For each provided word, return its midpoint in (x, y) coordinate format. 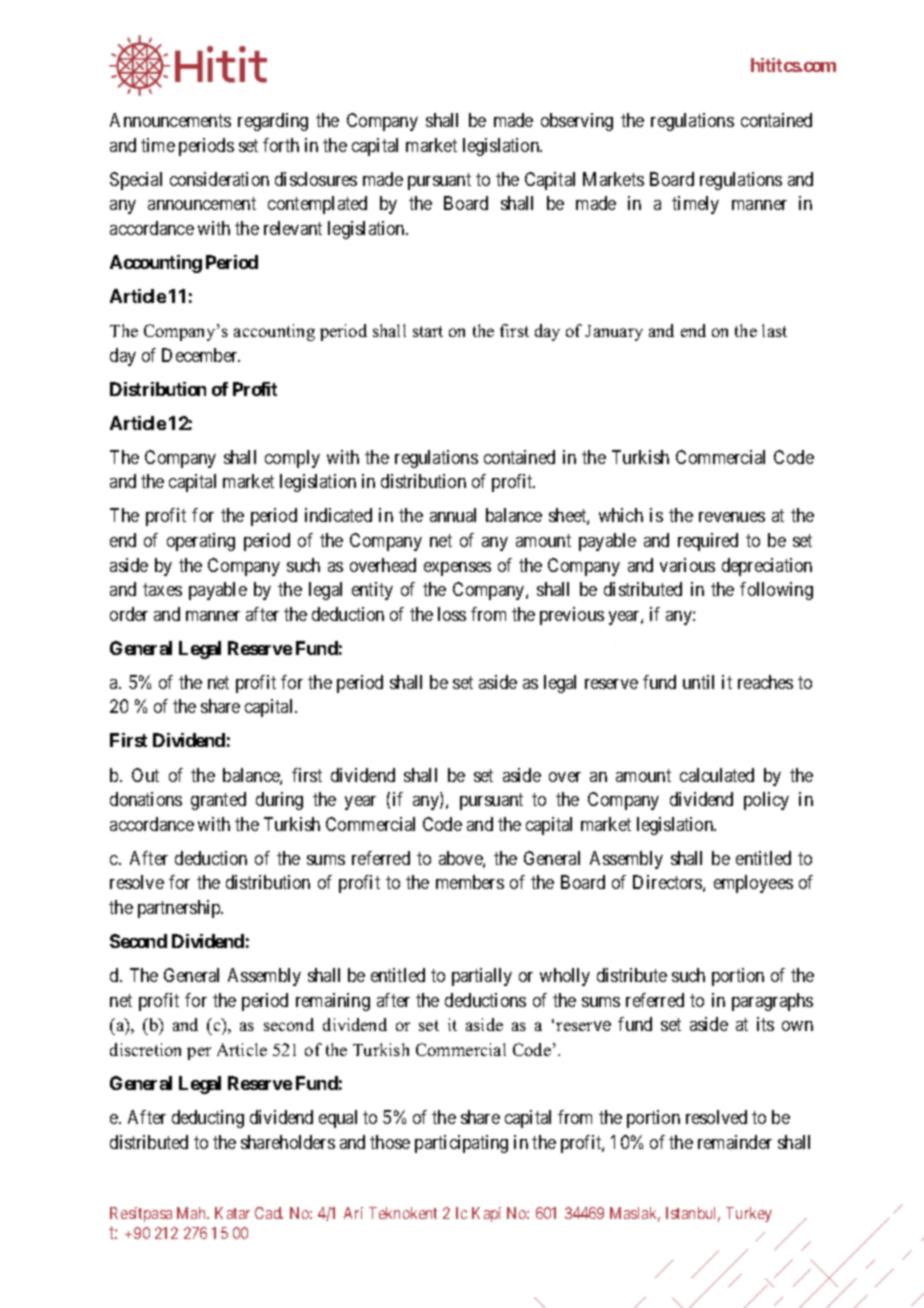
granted (218, 801)
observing (577, 122)
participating (461, 1144)
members (470, 882)
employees (753, 884)
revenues (732, 517)
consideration (219, 179)
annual (453, 515)
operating (201, 542)
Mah (193, 1213)
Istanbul (693, 1214)
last (774, 330)
